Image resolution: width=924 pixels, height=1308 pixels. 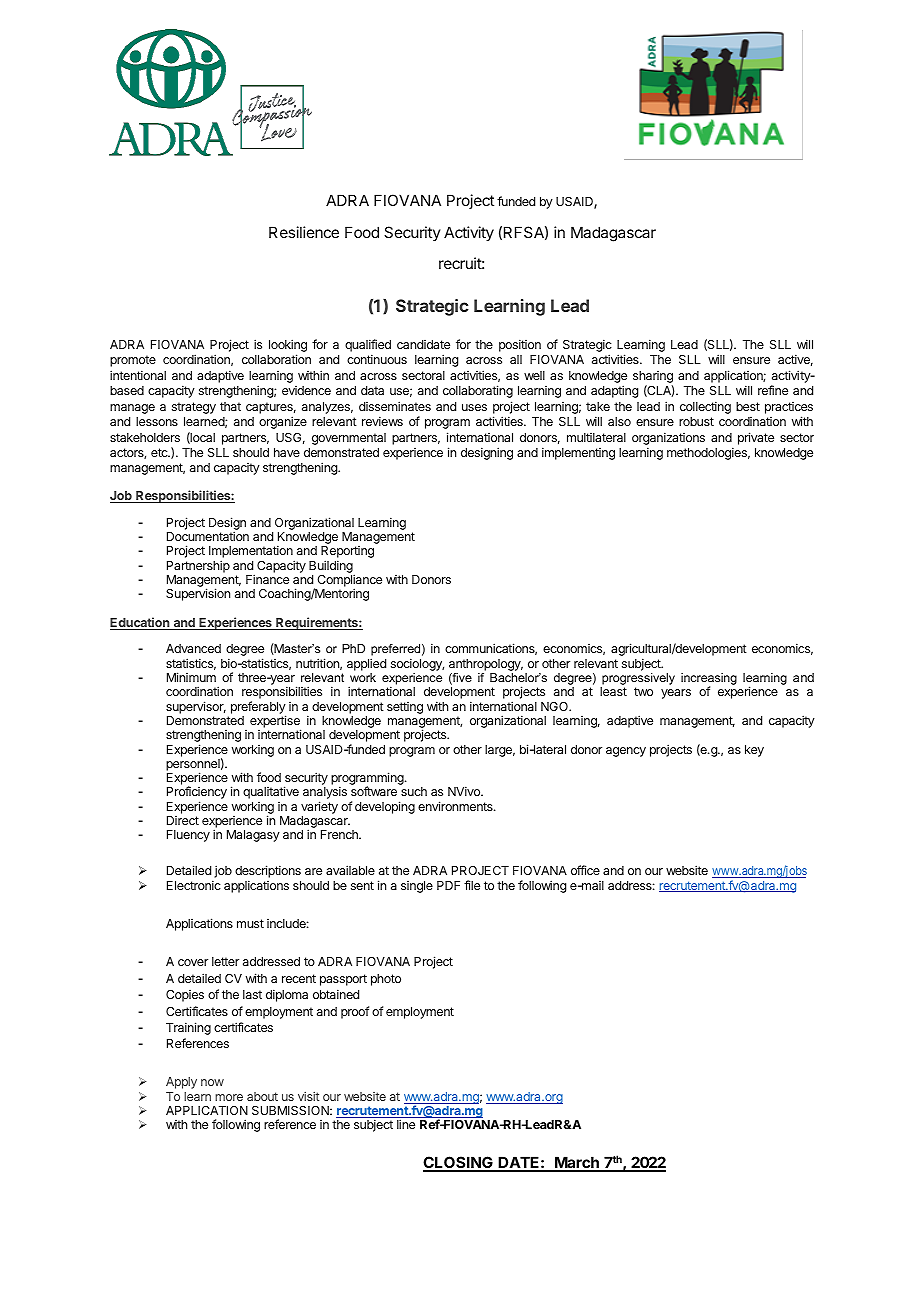 I want to click on setting, so click(x=405, y=708).
